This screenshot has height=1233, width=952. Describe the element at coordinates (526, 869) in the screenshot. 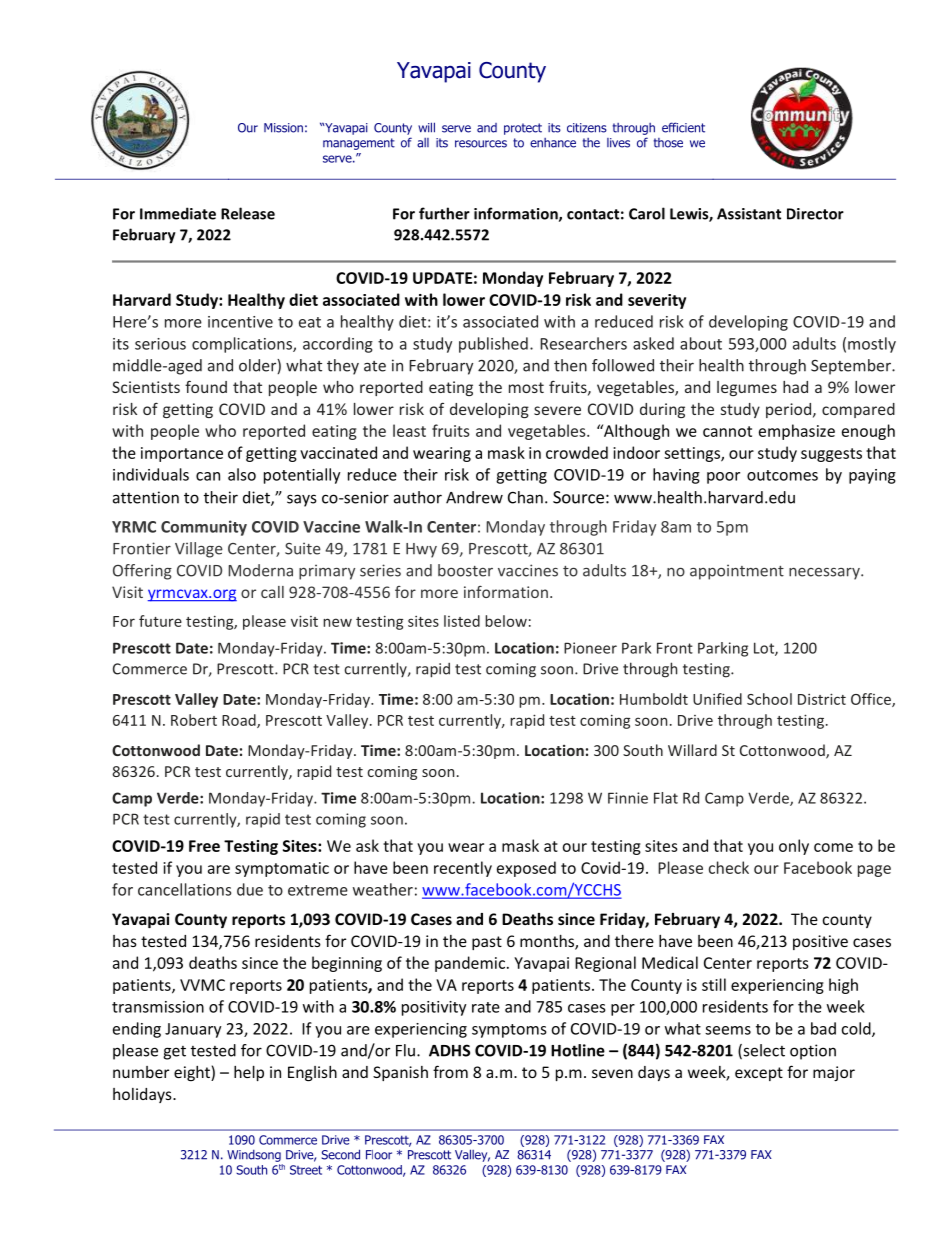

I see `exposed` at that location.
